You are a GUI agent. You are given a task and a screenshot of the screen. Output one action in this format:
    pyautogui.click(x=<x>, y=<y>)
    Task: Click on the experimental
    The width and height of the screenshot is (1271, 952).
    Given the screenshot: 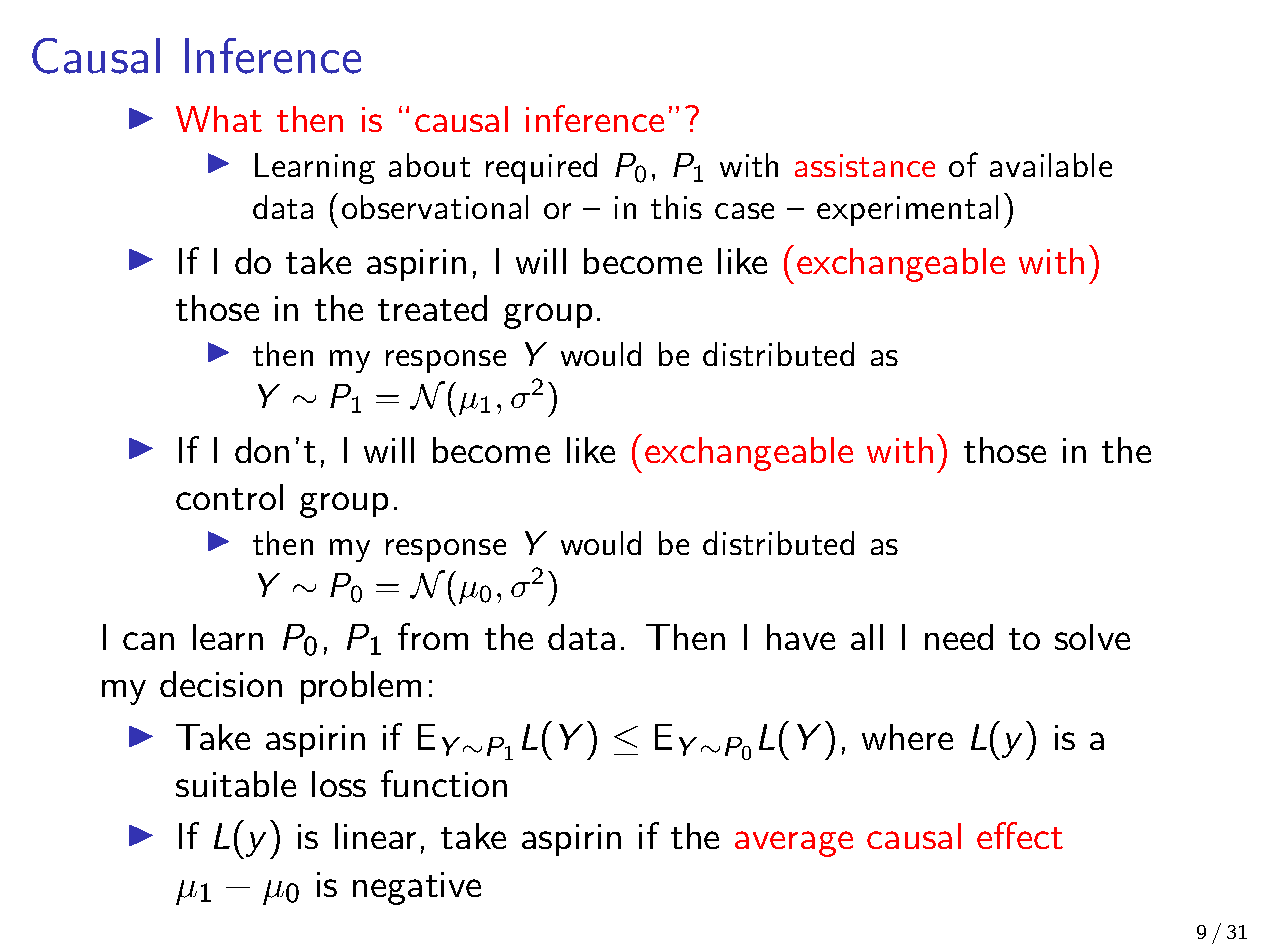 What is the action you would take?
    pyautogui.click(x=907, y=210)
